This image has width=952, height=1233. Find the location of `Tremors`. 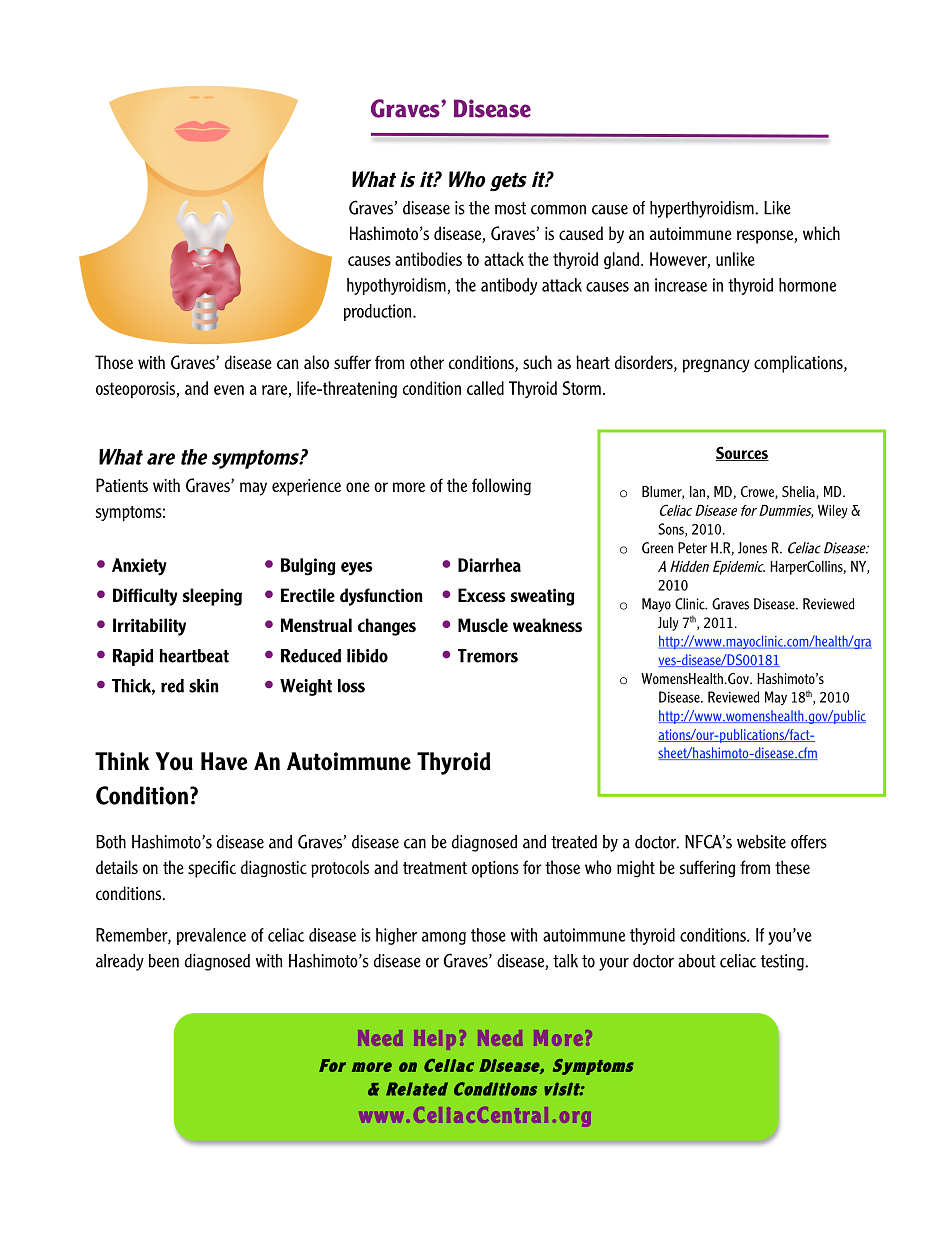

Tremors is located at coordinates (488, 656).
